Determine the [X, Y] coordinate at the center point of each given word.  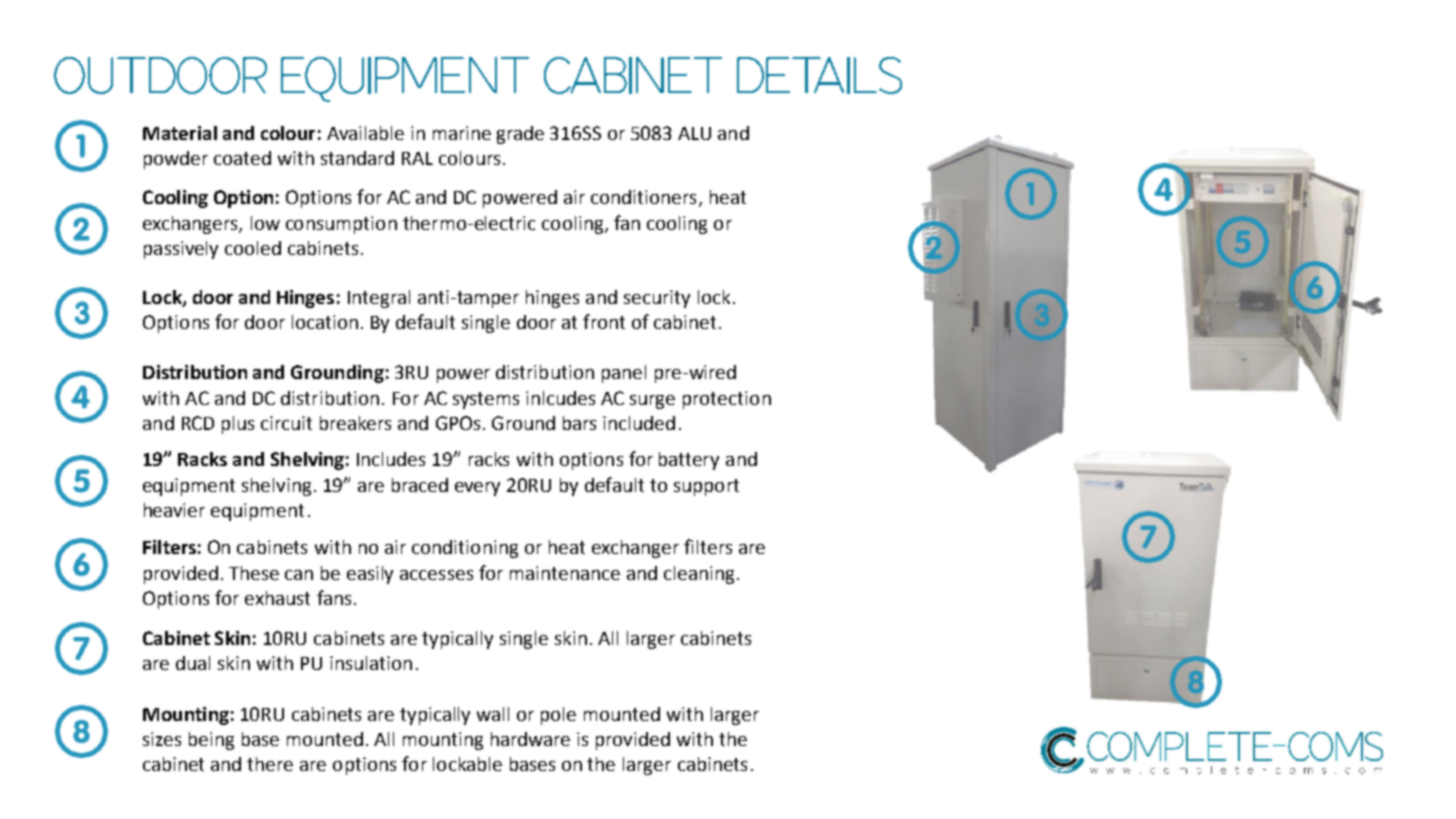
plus [238, 425]
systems [486, 400]
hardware [530, 739]
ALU [694, 133]
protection [727, 400]
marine [462, 133]
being [211, 741]
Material [180, 133]
